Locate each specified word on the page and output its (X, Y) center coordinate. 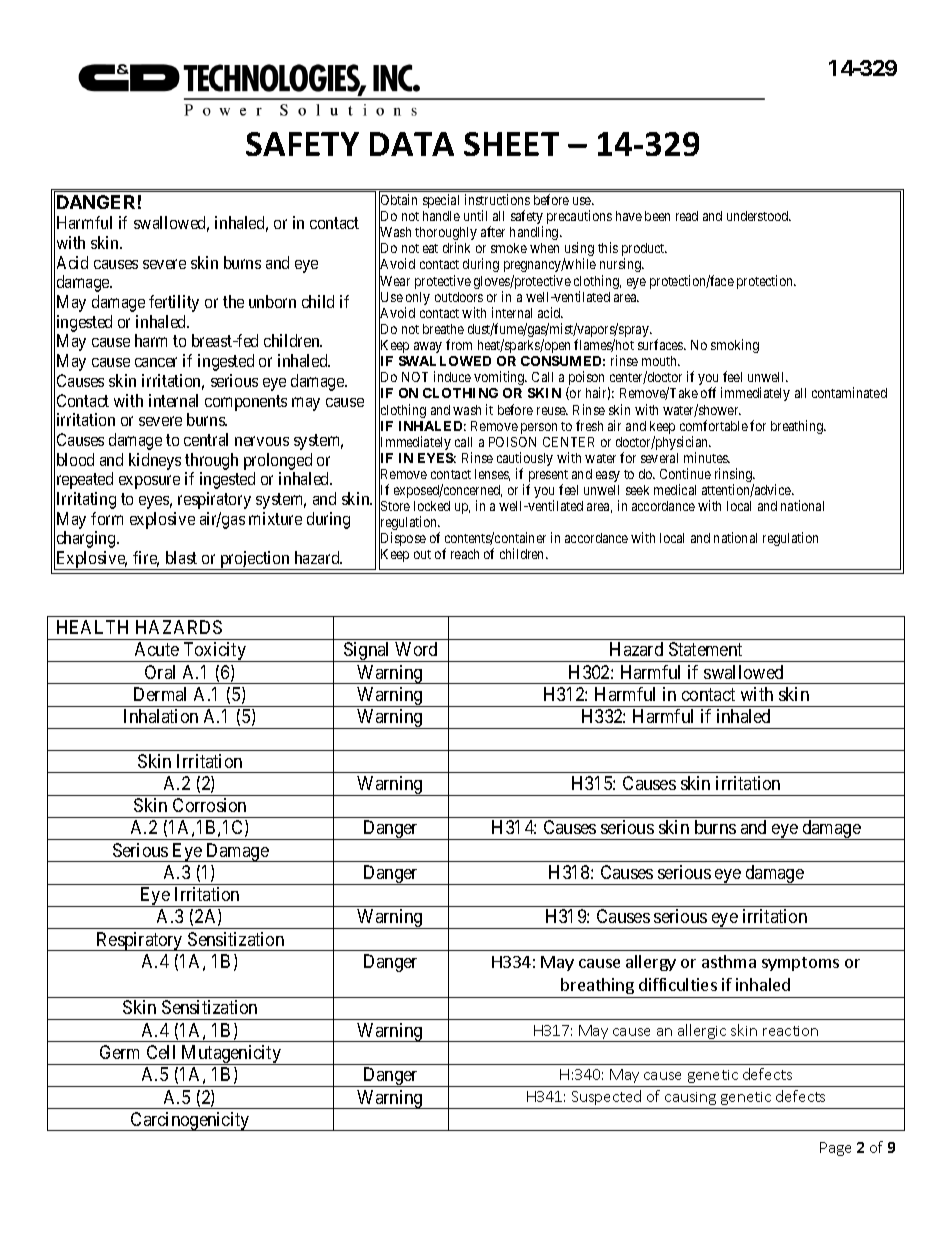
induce (452, 376)
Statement (705, 649)
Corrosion (209, 805)
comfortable (714, 425)
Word (416, 649)
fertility (174, 303)
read (687, 216)
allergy (651, 963)
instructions (497, 199)
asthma (729, 961)
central (206, 439)
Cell (161, 1052)
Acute (157, 649)
